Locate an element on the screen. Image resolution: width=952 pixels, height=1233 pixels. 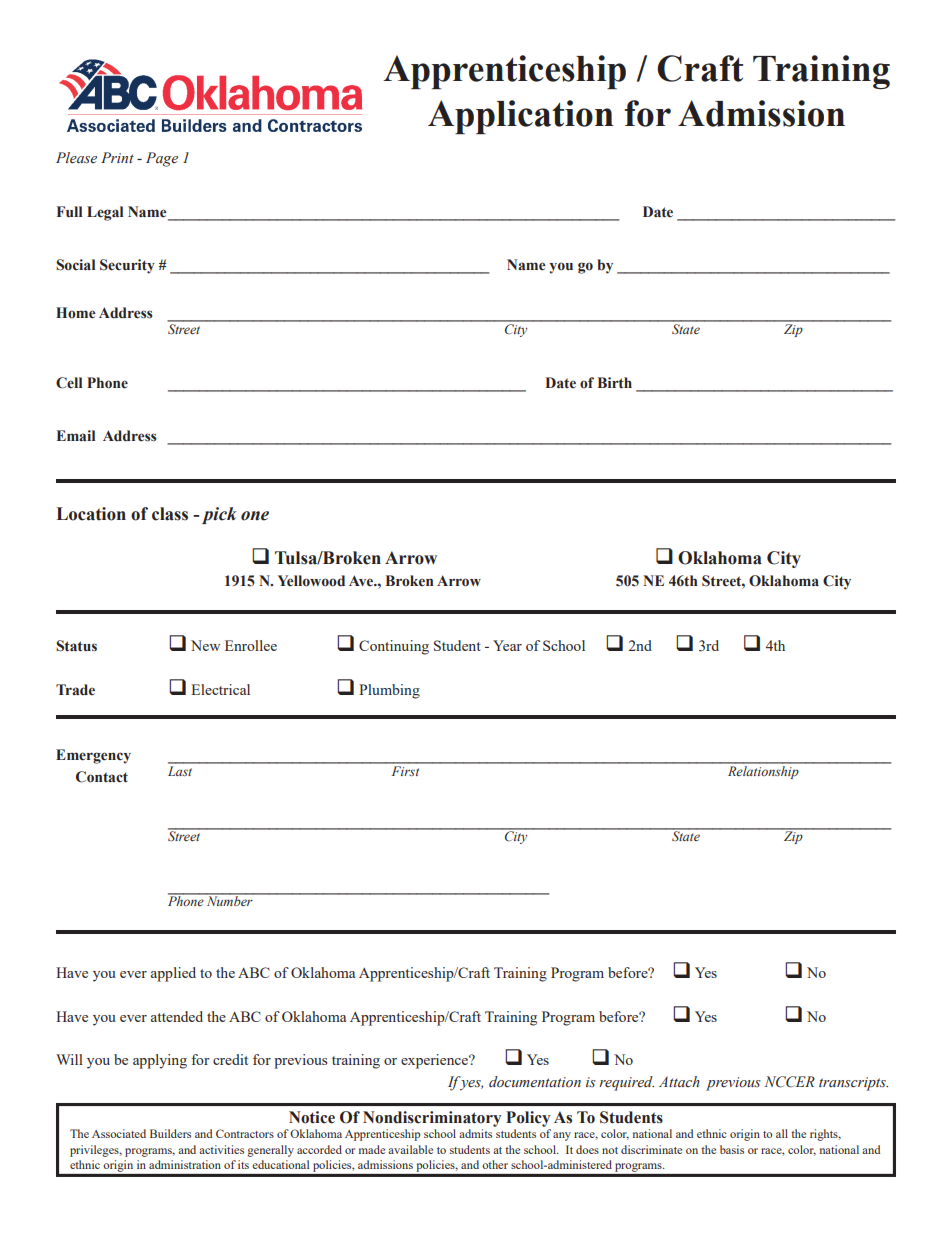
Plumbing is located at coordinates (389, 691).
